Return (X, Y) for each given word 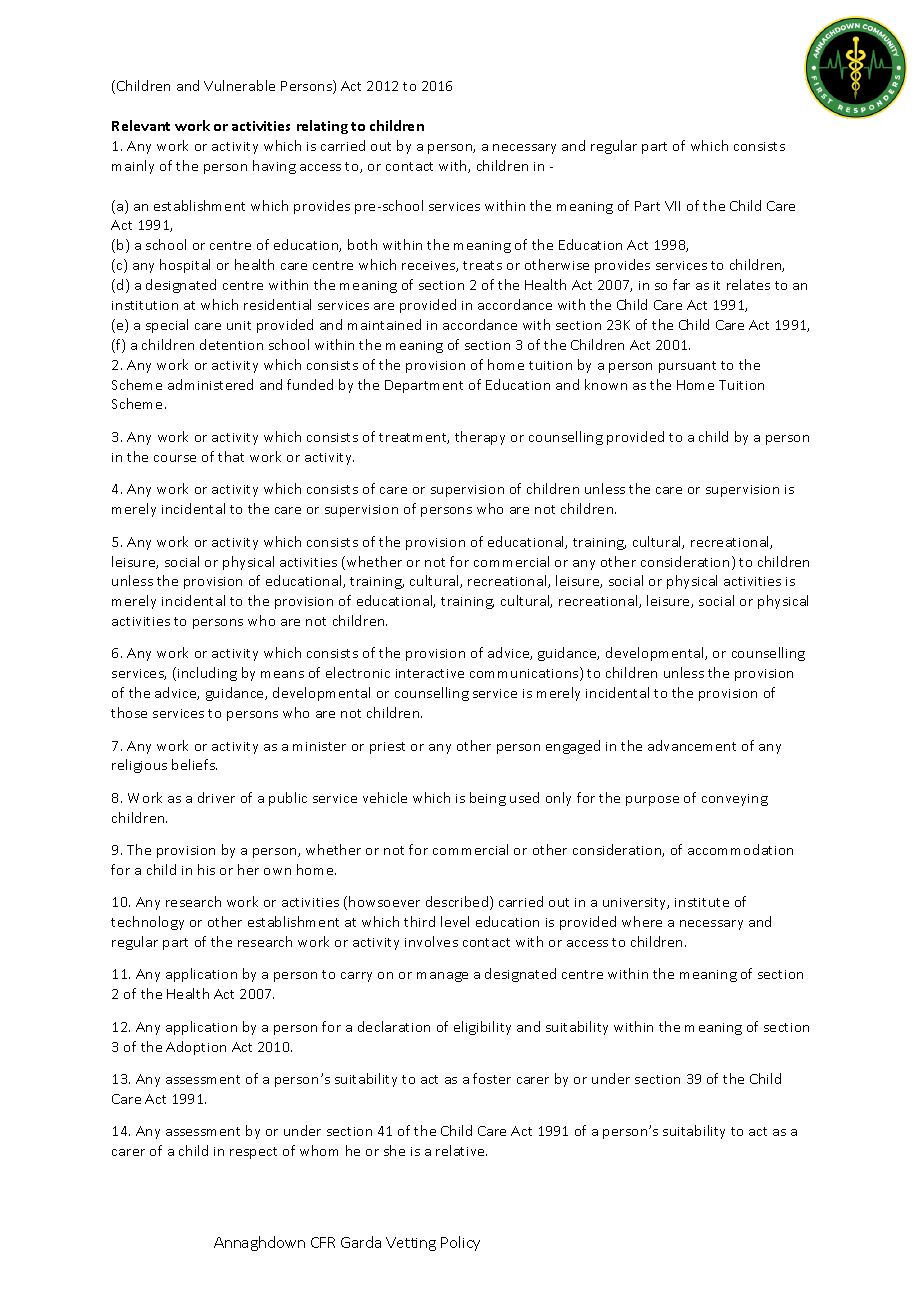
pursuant (687, 367)
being (488, 799)
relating (322, 127)
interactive (430, 673)
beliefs (194, 764)
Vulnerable (239, 85)
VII (672, 206)
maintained (384, 324)
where (642, 921)
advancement (692, 745)
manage (442, 977)
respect (253, 1153)
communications (525, 674)
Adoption (196, 1048)
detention (231, 344)
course (175, 458)
